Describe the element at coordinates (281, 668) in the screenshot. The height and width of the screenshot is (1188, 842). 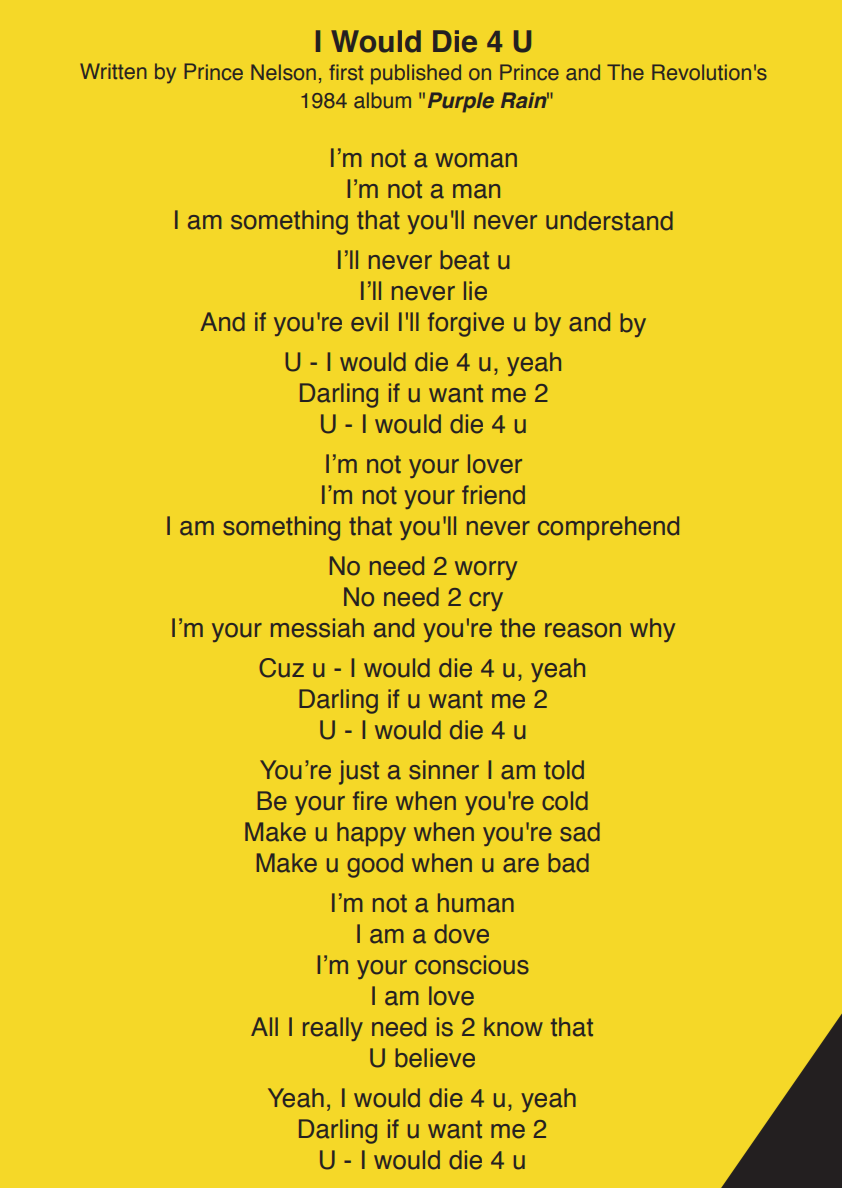
I see `Cuz` at that location.
